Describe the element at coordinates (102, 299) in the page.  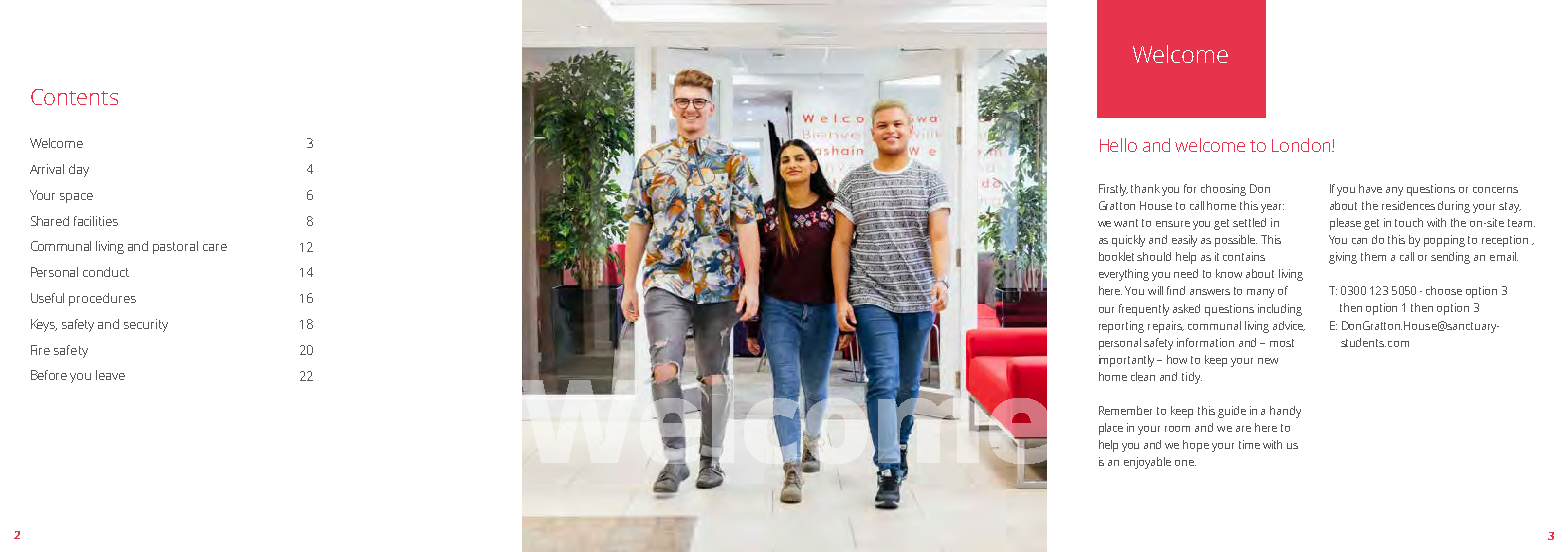
I see `procedures` at that location.
